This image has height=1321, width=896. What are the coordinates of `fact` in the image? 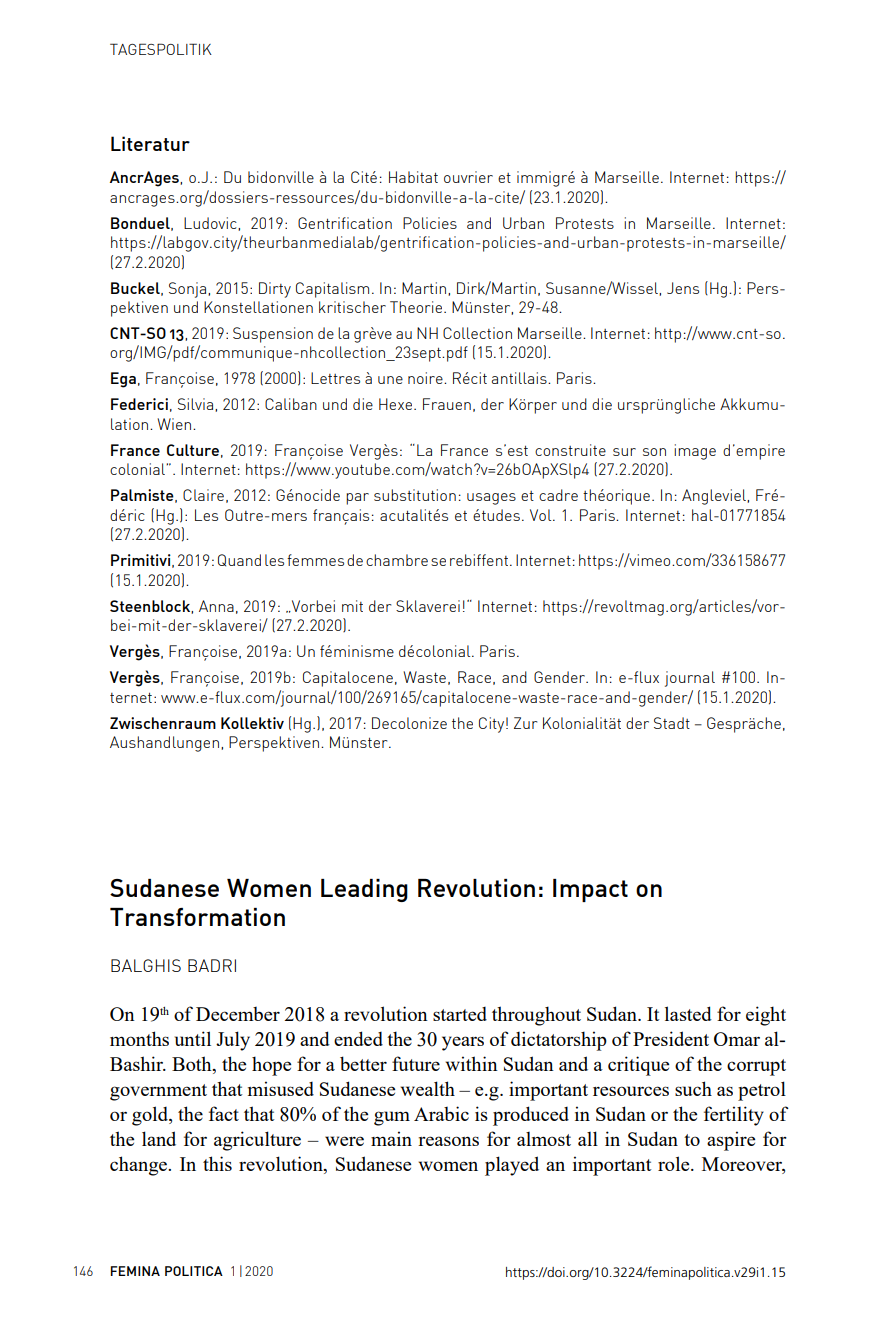 It's located at (224, 1113).
